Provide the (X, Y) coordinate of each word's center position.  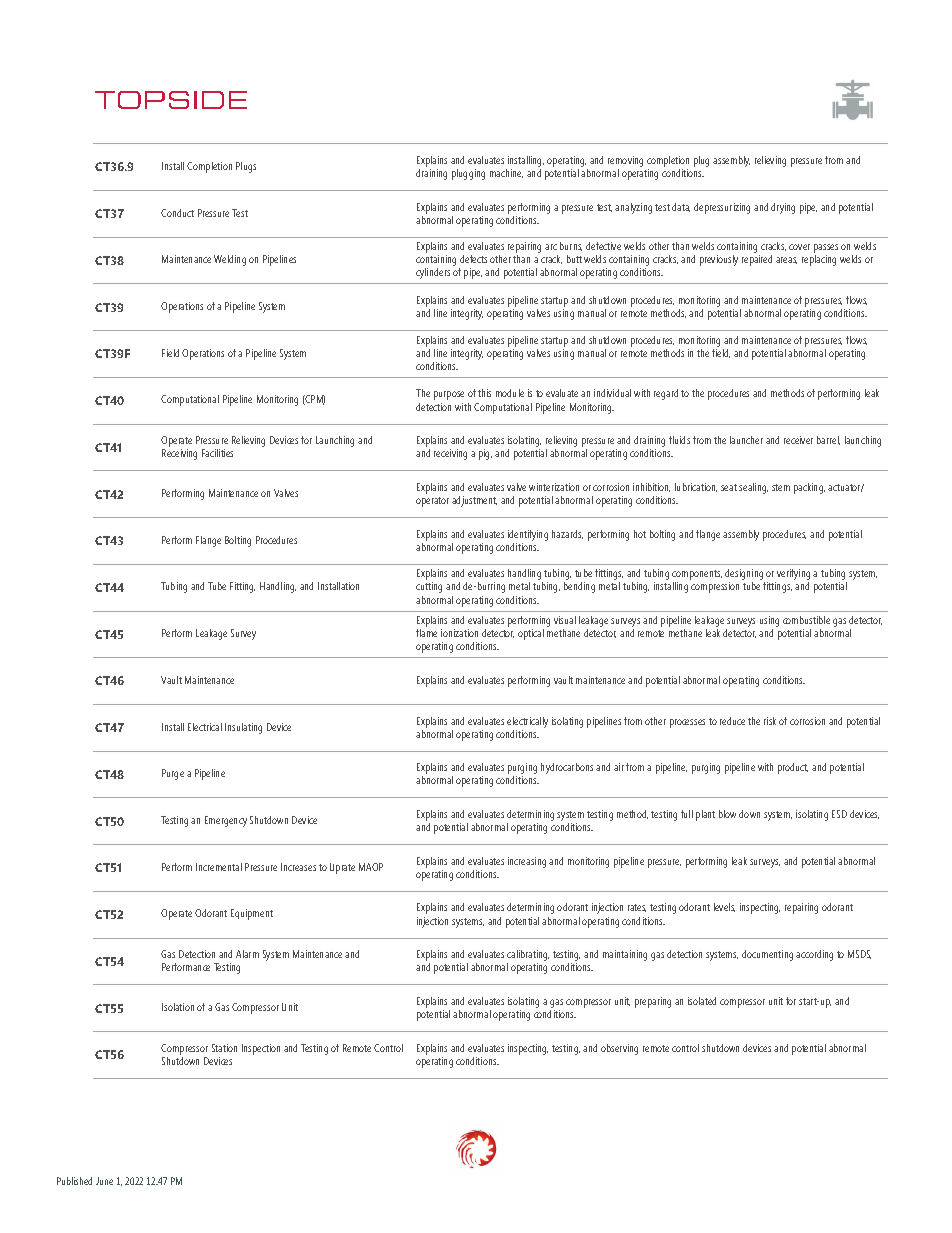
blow (727, 814)
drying (783, 208)
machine (506, 173)
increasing (527, 862)
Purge (173, 774)
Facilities (217, 453)
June (104, 1181)
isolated (702, 1001)
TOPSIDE (171, 100)
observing (619, 1049)
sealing (753, 488)
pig (485, 454)
